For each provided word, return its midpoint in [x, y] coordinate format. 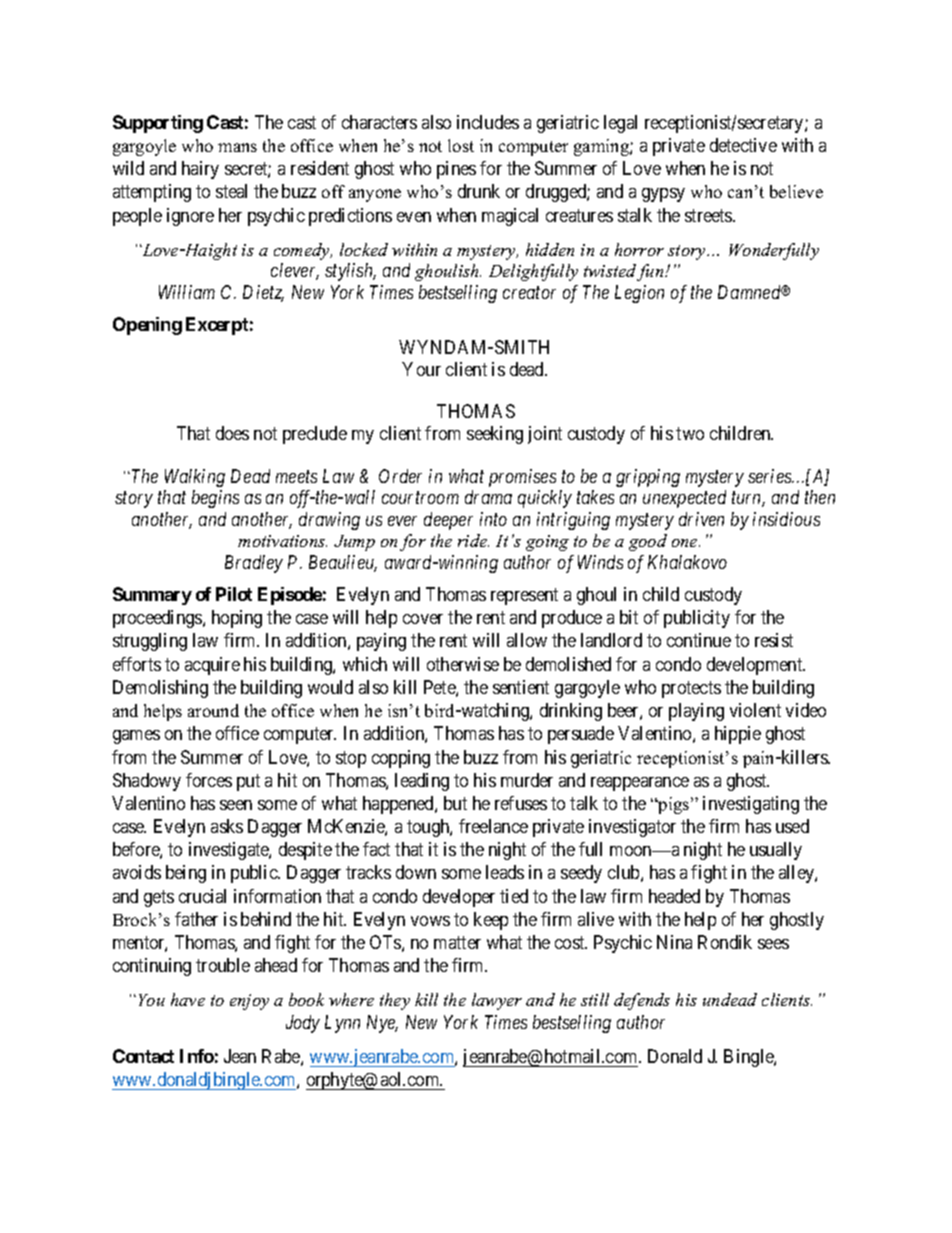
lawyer [497, 1001]
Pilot [234, 594]
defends [642, 1001]
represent [524, 596]
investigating [751, 805]
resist [774, 640]
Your [421, 369]
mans [237, 147]
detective [743, 145]
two [690, 433]
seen [236, 805]
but [455, 803]
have [188, 999]
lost [461, 145]
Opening [147, 326]
